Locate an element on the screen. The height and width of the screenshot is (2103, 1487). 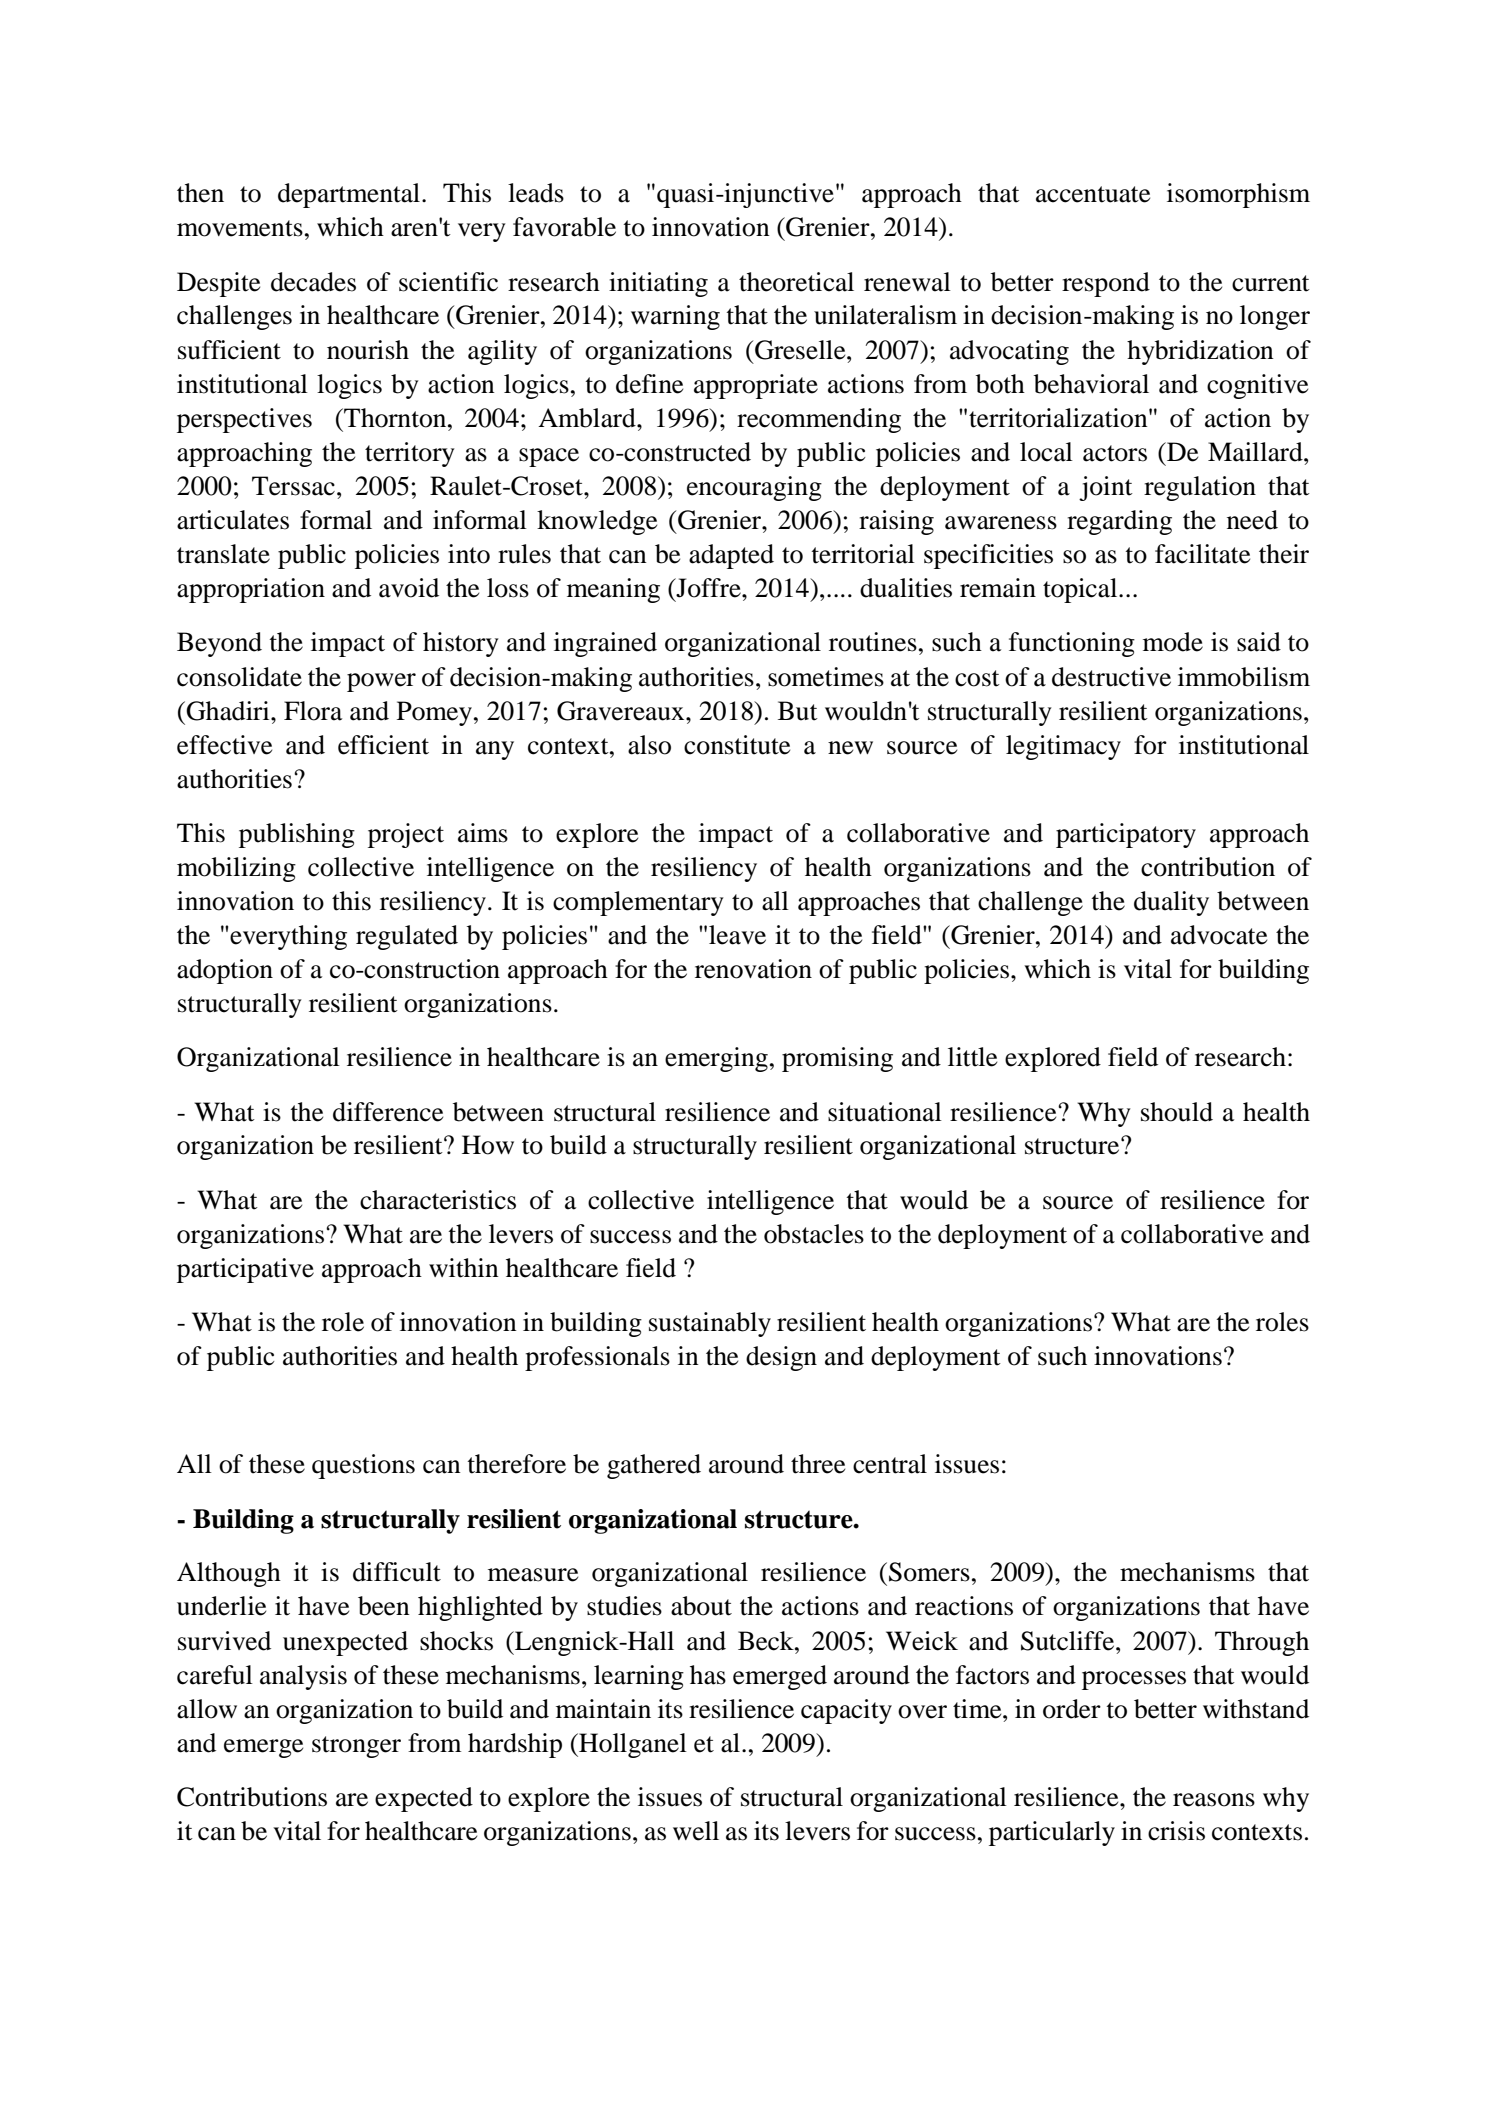
difference is located at coordinates (388, 1112).
